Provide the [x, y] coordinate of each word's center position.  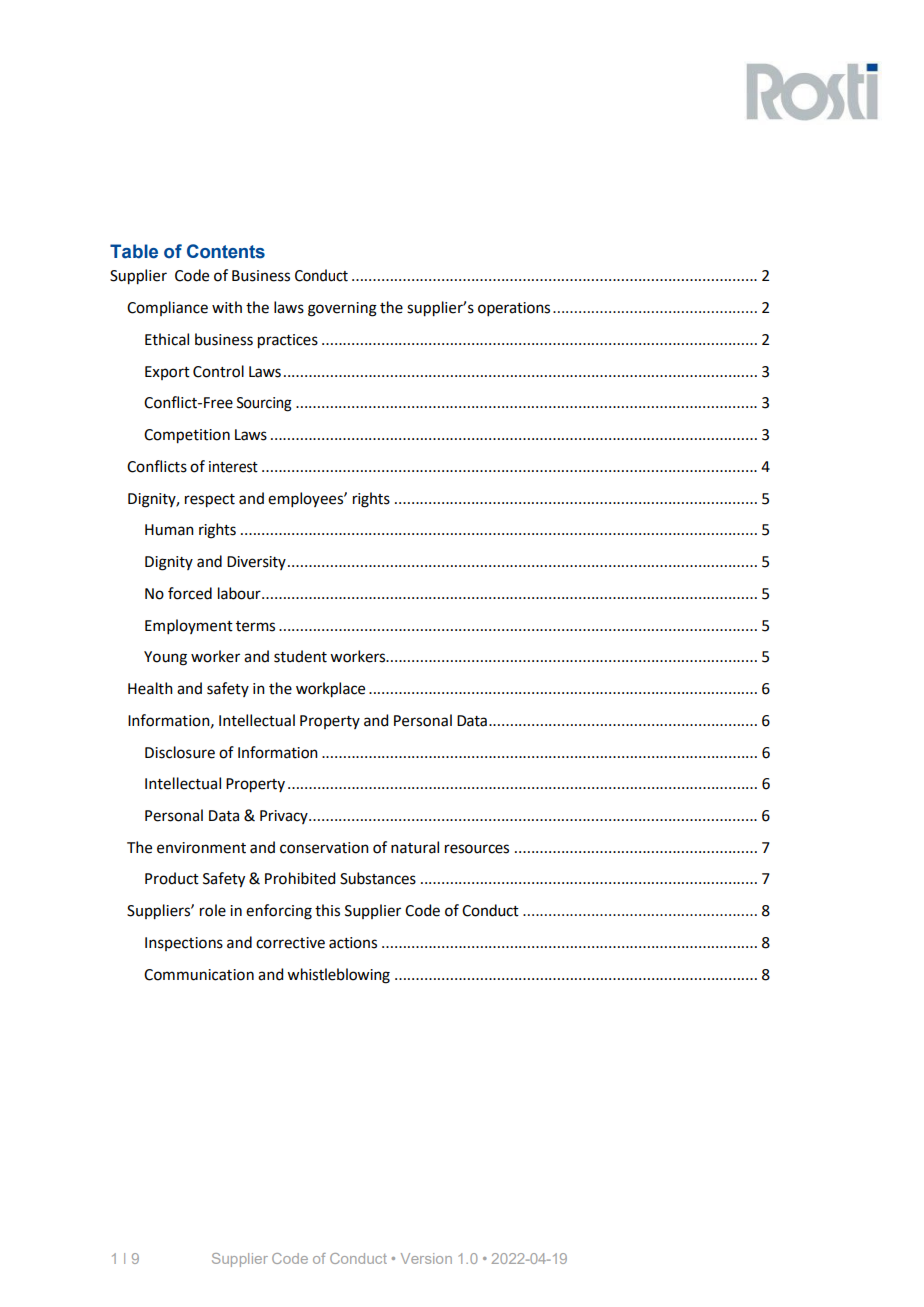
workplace [330, 690]
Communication [199, 975]
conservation [324, 848]
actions [353, 943]
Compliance [167, 308]
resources [477, 849]
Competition [187, 436]
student [300, 656]
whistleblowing [338, 976]
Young [165, 658]
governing [342, 309]
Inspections [184, 944]
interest [233, 467]
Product [172, 878]
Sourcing [264, 404]
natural [415, 847]
